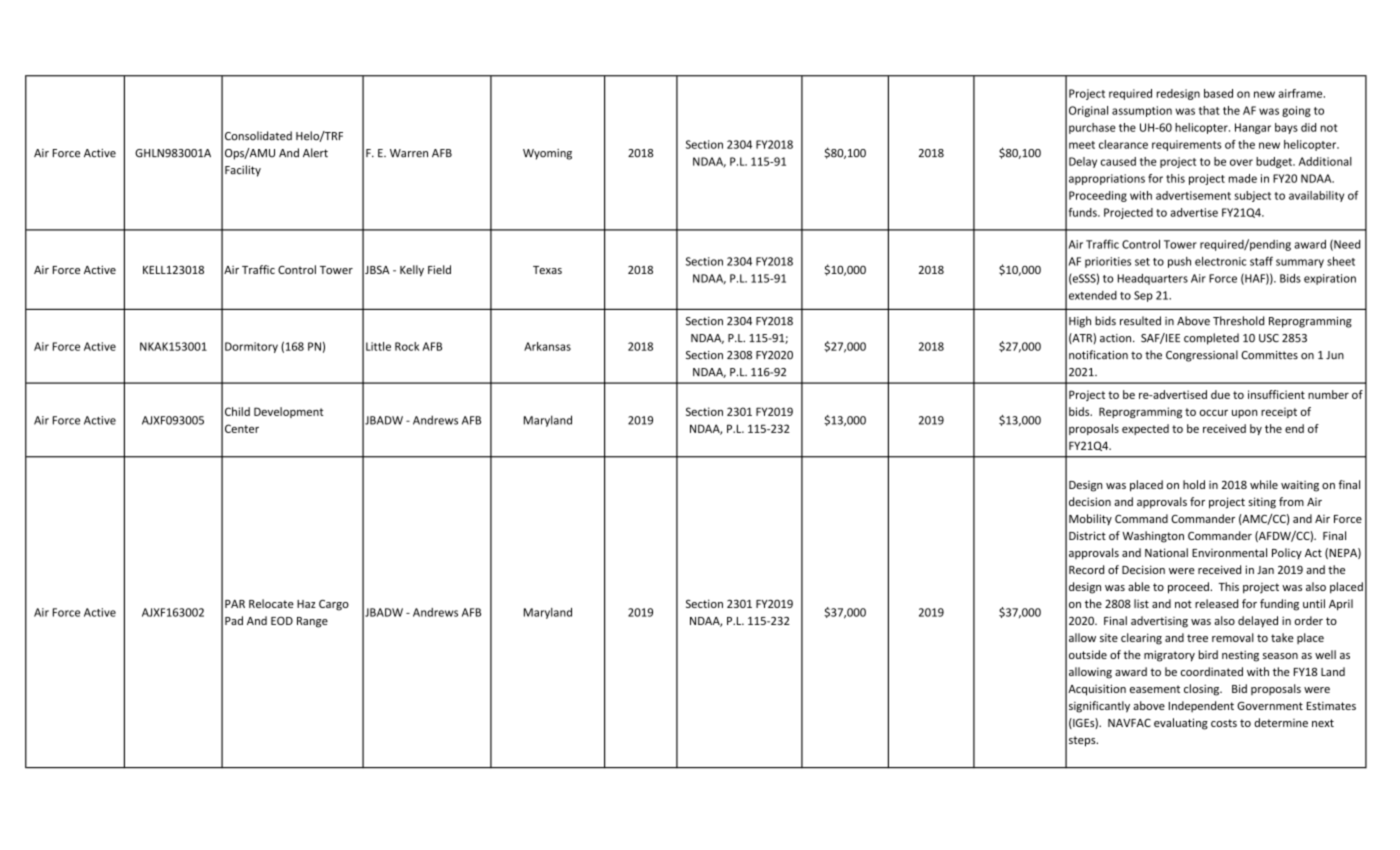 The height and width of the screenshot is (850, 1400). I want to click on siting, so click(1262, 503).
